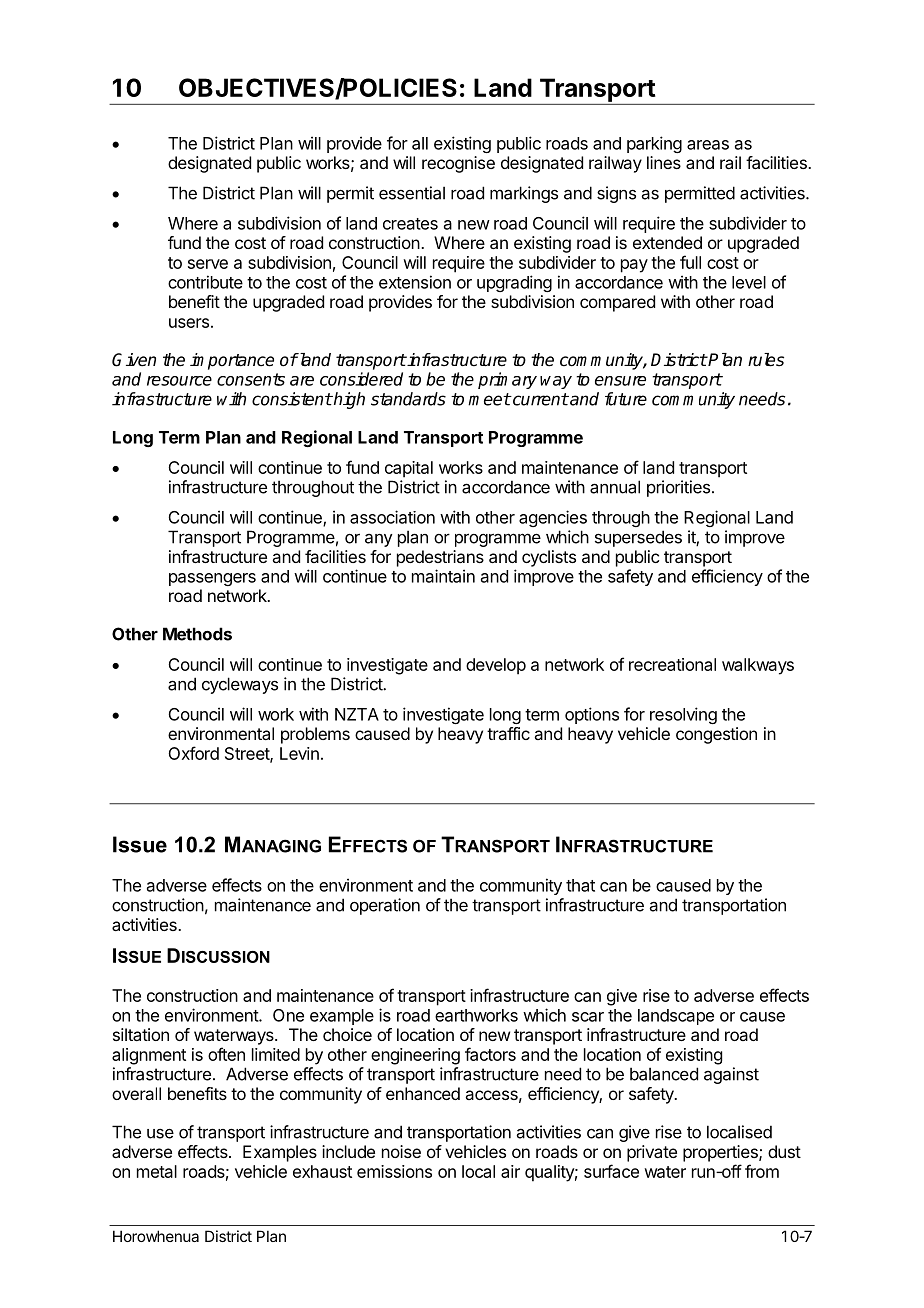 This page has width=924, height=1308. I want to click on serve, so click(208, 264).
